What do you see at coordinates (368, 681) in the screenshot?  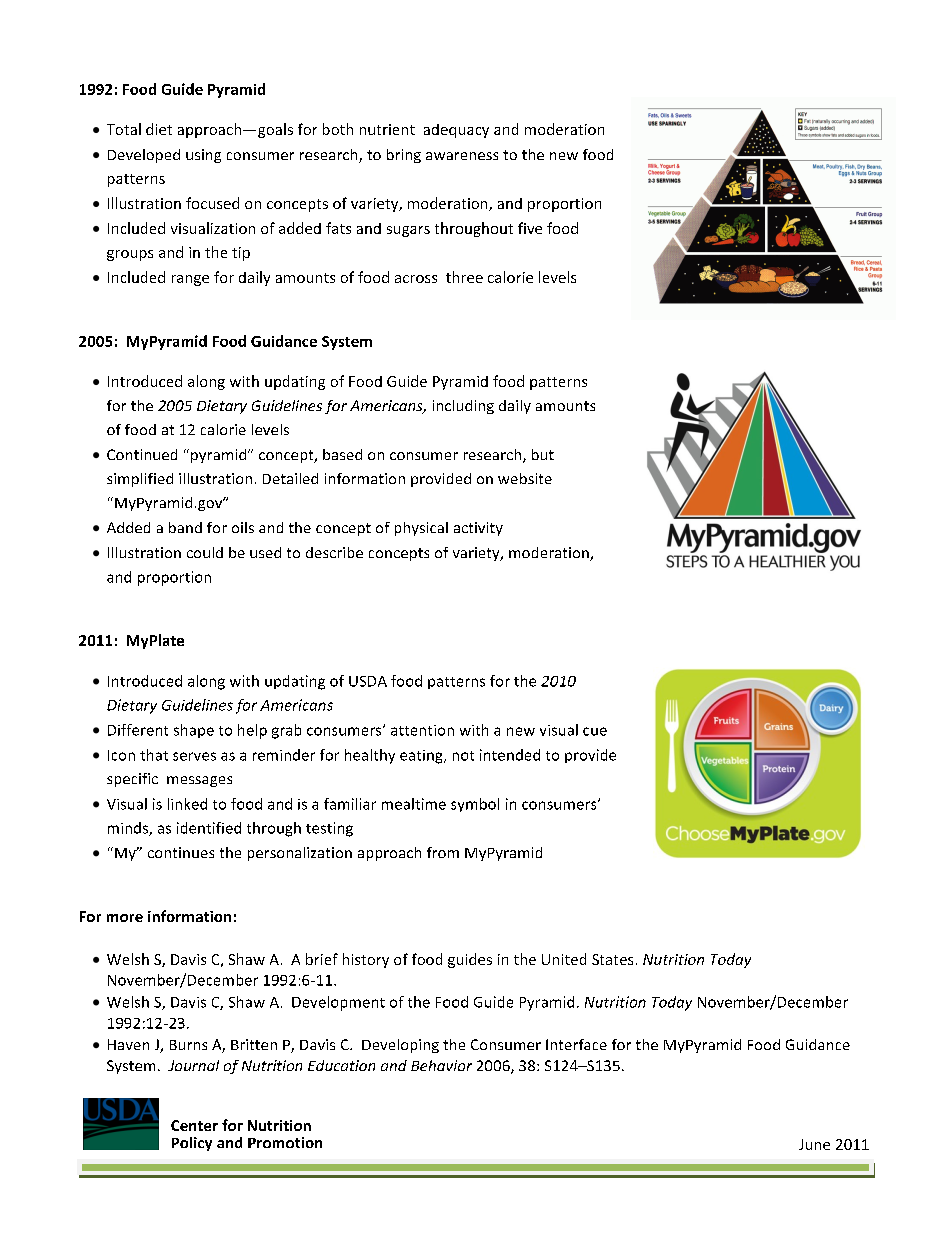 I see `USDA` at bounding box center [368, 681].
